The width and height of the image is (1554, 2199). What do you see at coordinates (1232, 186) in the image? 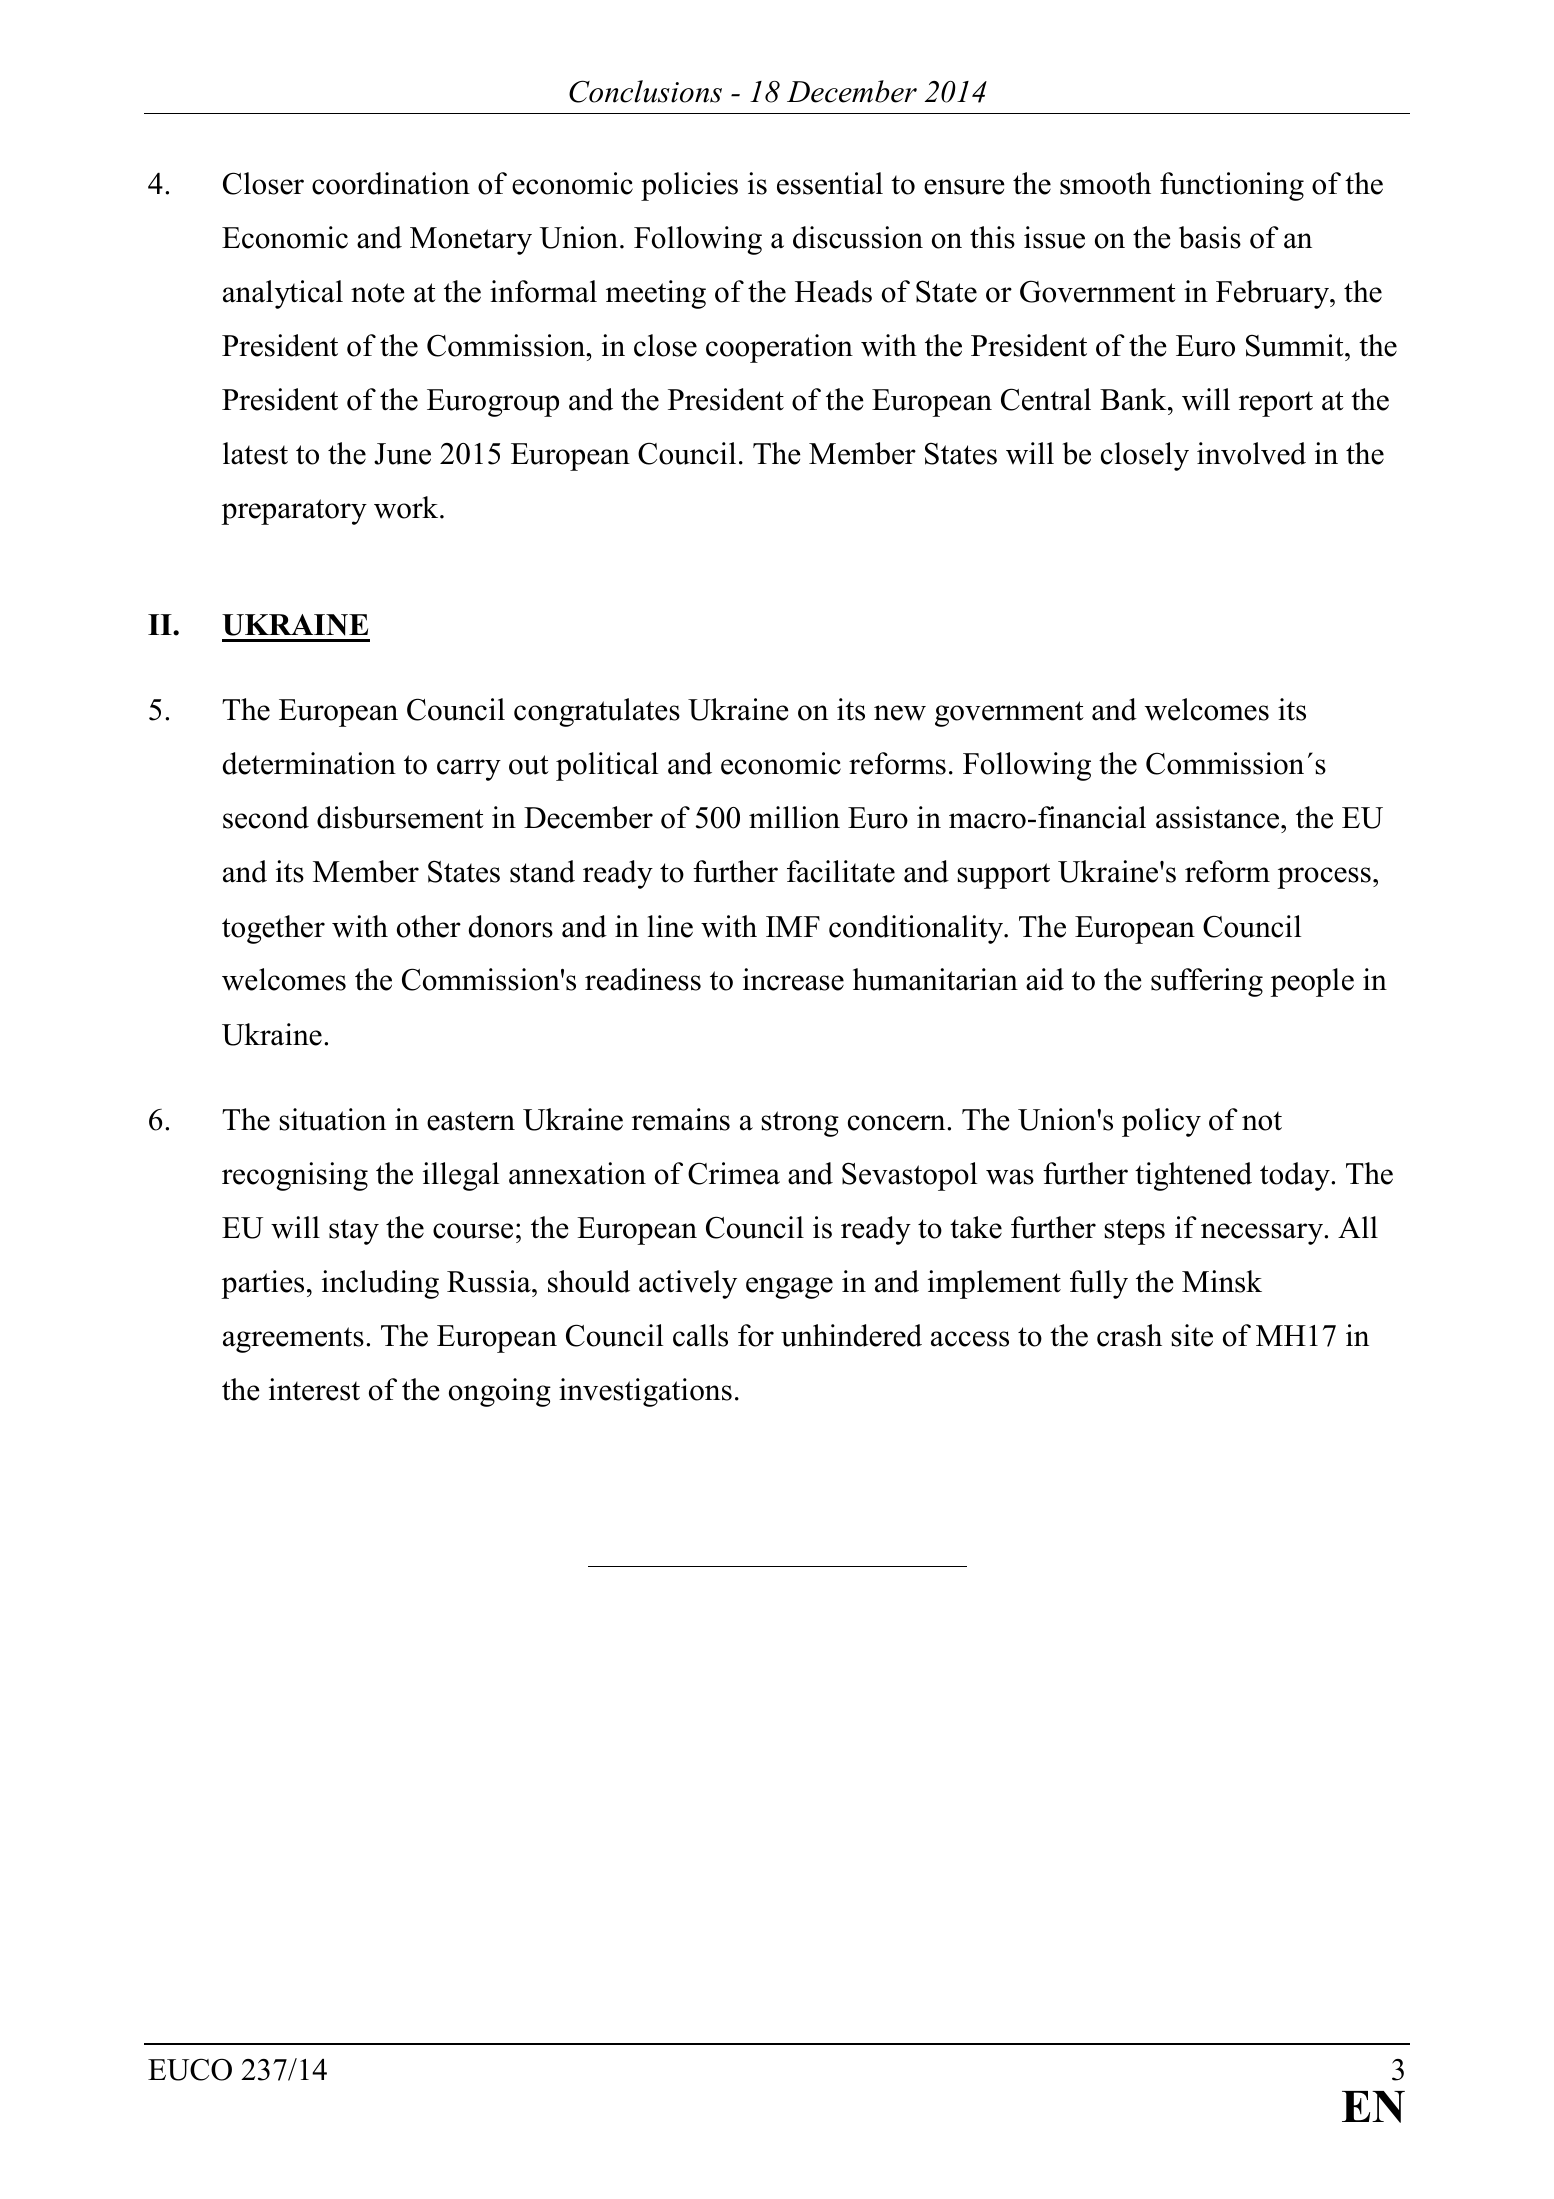
I see `functioning` at bounding box center [1232, 186].
